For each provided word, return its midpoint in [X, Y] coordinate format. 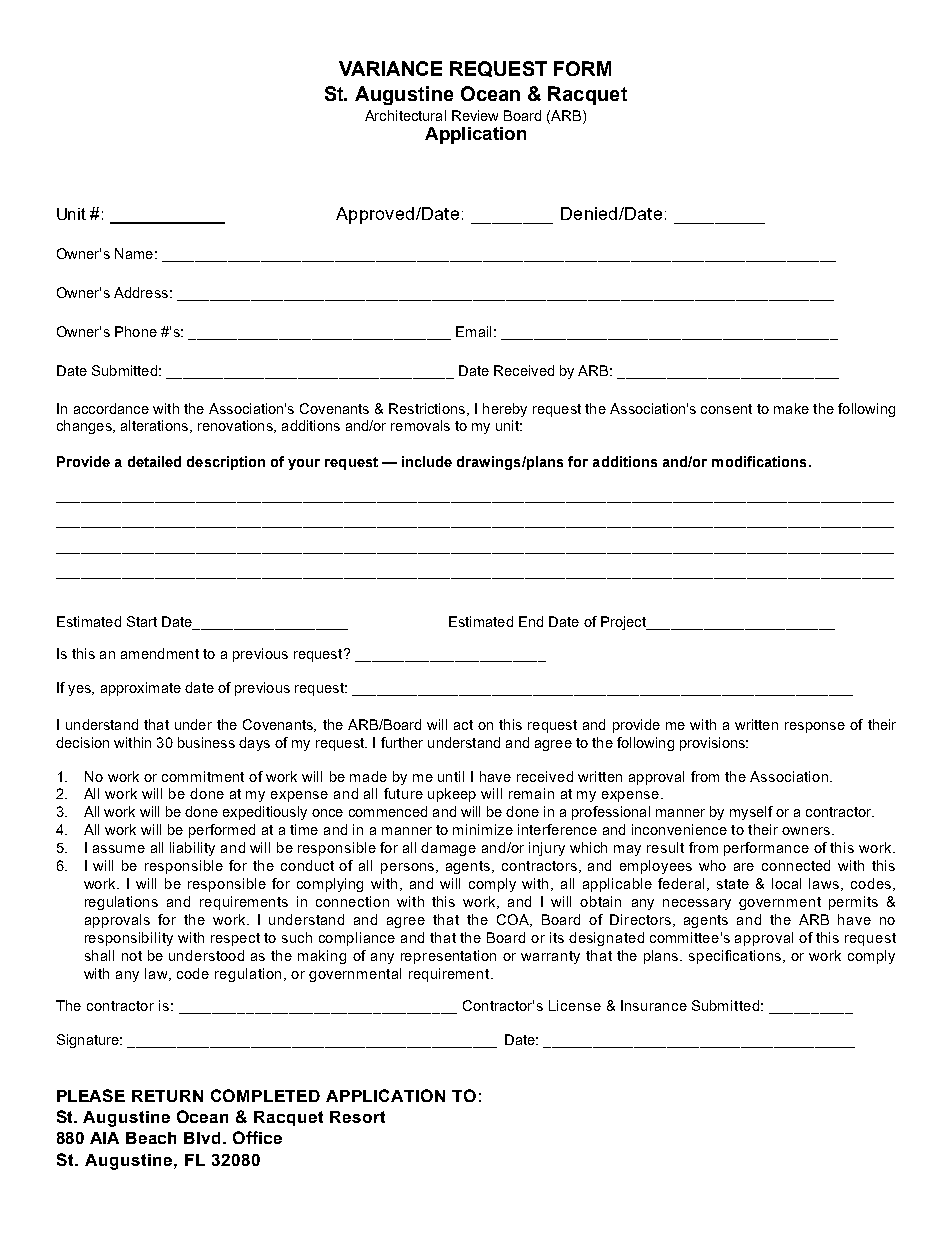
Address [141, 292]
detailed [154, 461]
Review [475, 115]
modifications [759, 461]
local [786, 883]
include [427, 461]
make [791, 408]
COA [514, 920]
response [815, 727]
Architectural [405, 115]
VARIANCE [390, 68]
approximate [141, 689]
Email [473, 331]
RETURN [167, 1096]
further [402, 742]
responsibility [129, 939]
